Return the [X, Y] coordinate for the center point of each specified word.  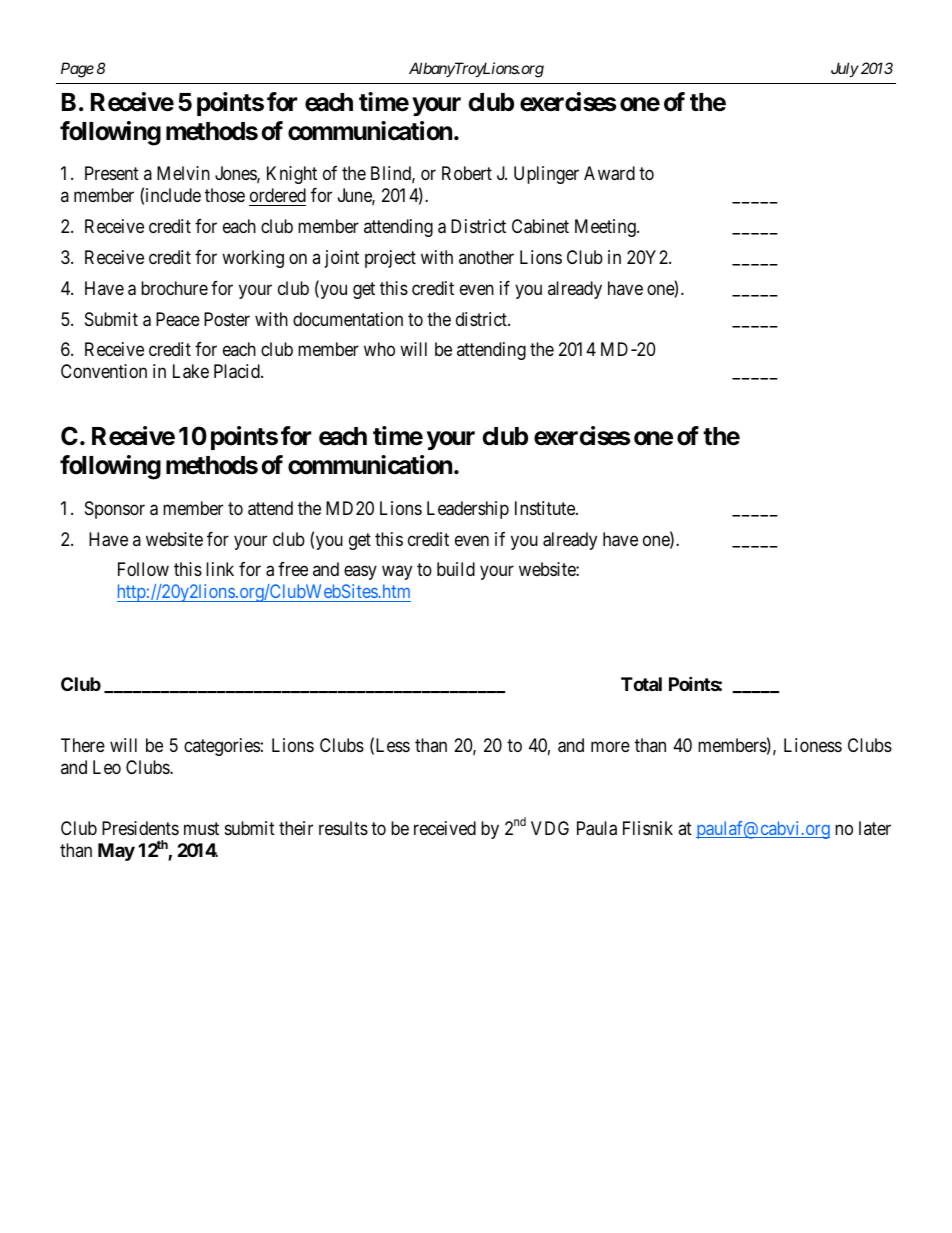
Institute [546, 508]
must [201, 828]
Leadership [468, 510]
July [845, 69]
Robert [467, 173]
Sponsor [115, 510]
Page [77, 70]
